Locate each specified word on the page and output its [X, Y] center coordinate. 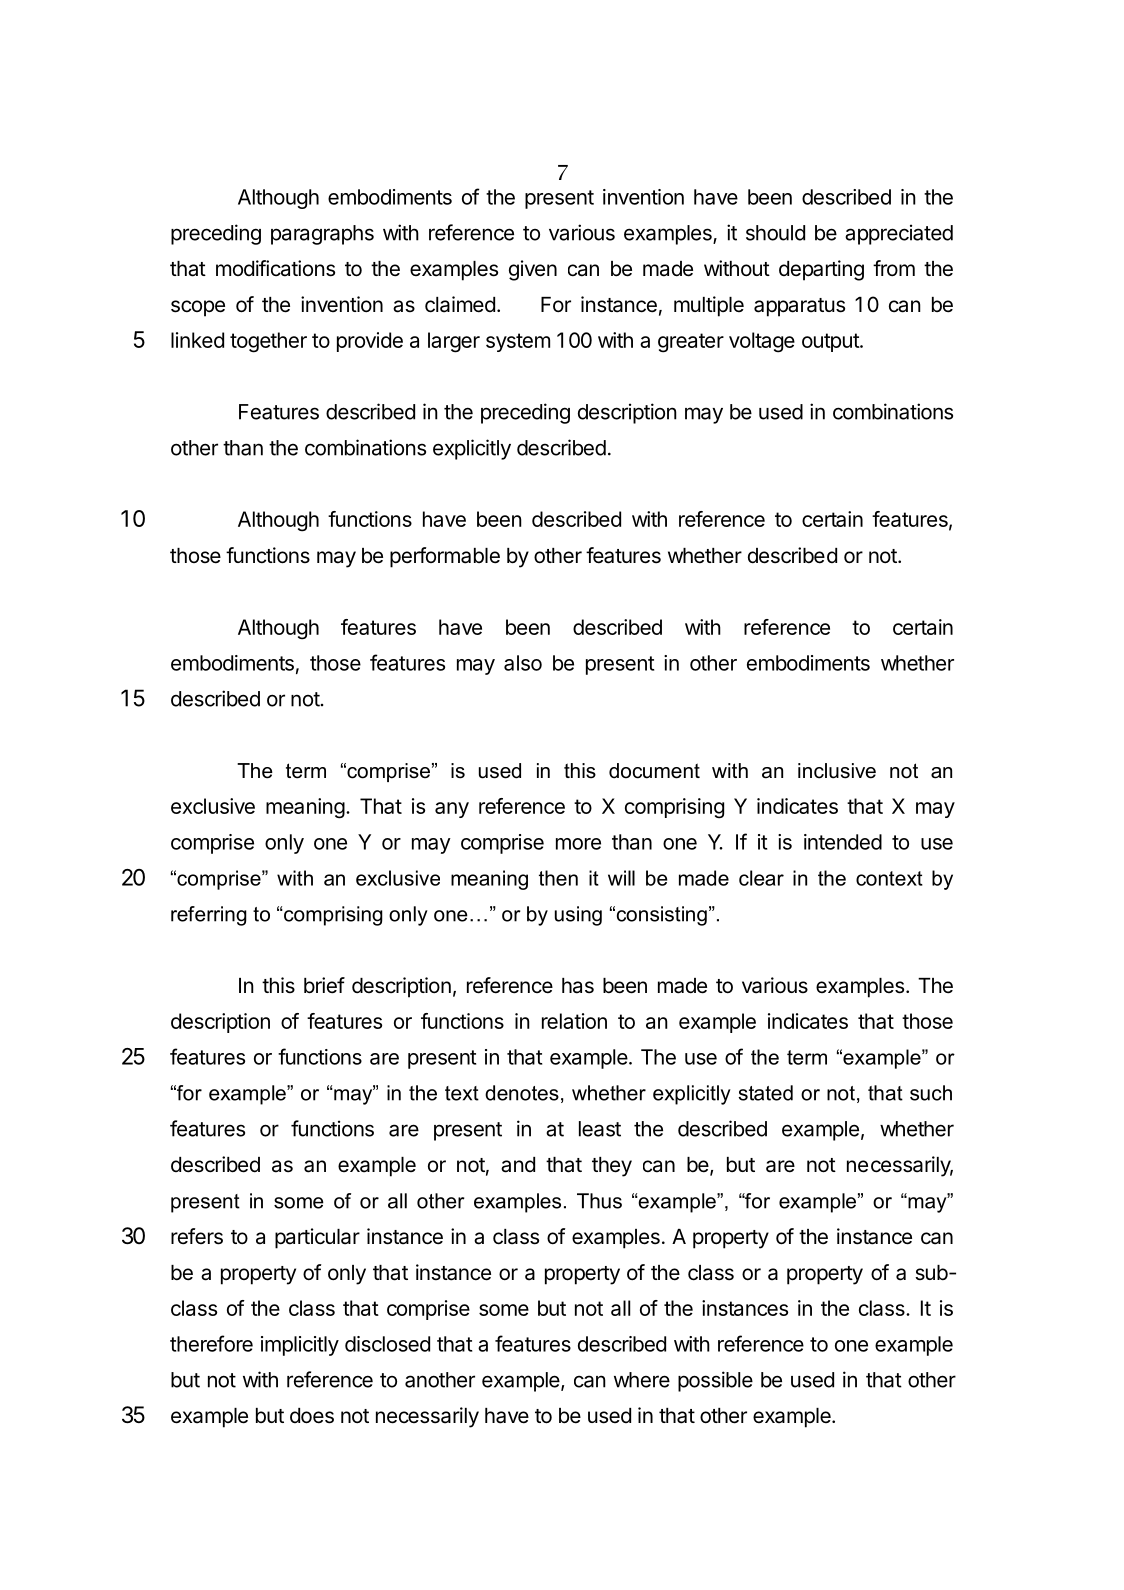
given [533, 270]
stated [765, 1093]
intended [843, 842]
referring [209, 916]
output [831, 342]
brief [324, 985]
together [268, 342]
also [523, 663]
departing [821, 270]
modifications [275, 268]
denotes [522, 1093]
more [578, 844]
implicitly [300, 1346]
